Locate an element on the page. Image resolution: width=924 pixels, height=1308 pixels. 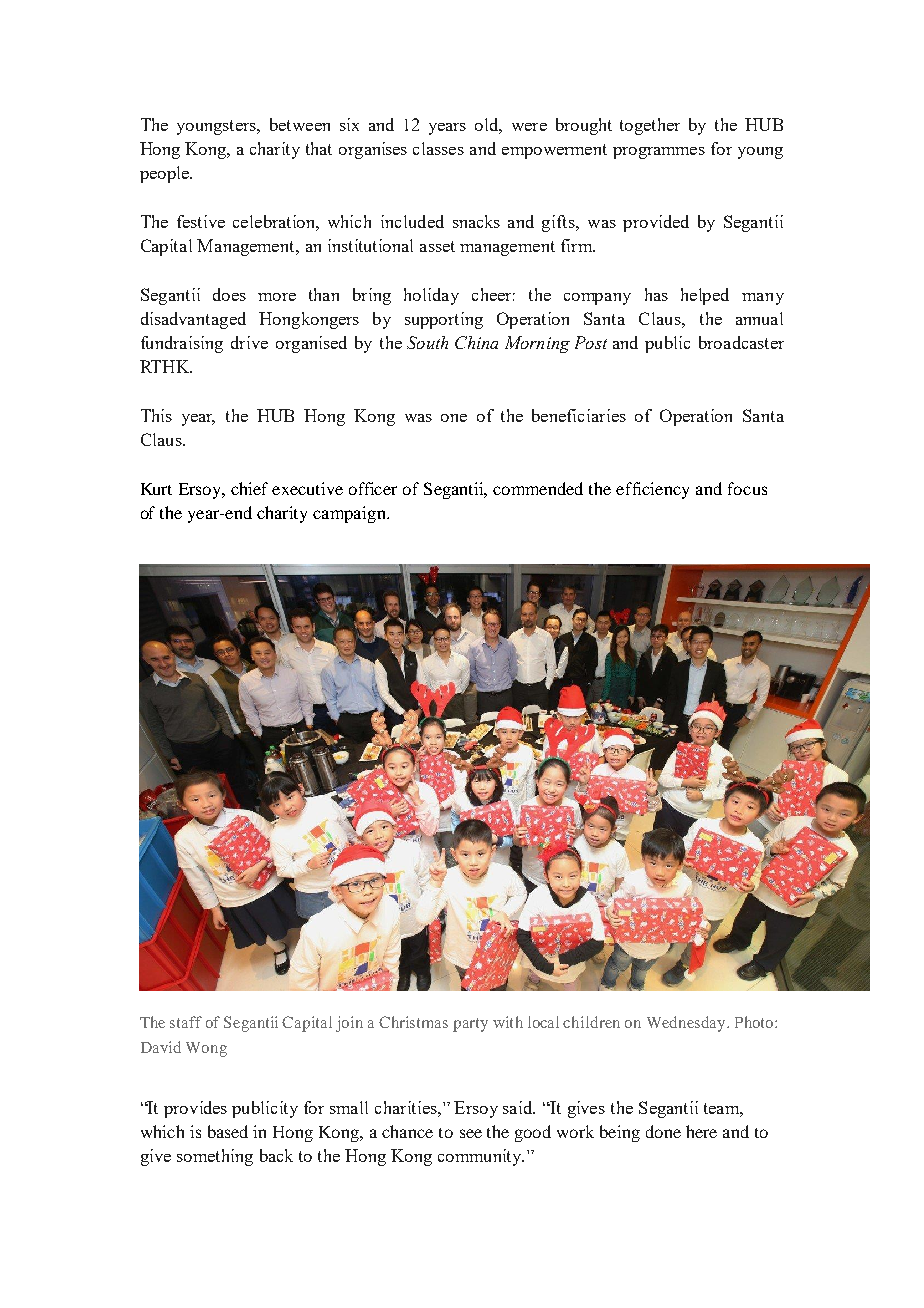
party is located at coordinates (470, 1025).
